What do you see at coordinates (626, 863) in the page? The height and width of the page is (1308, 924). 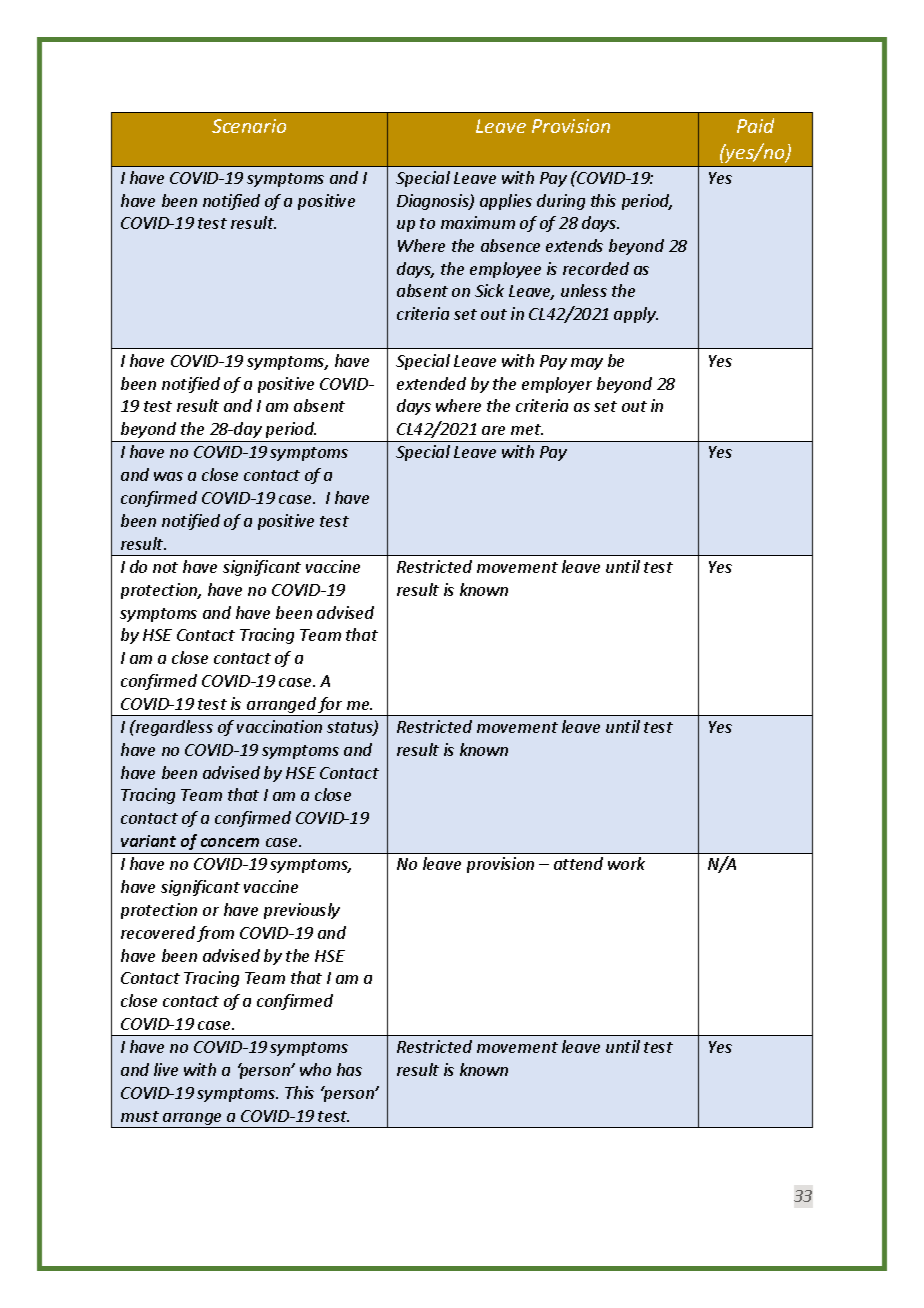 I see `work` at bounding box center [626, 863].
